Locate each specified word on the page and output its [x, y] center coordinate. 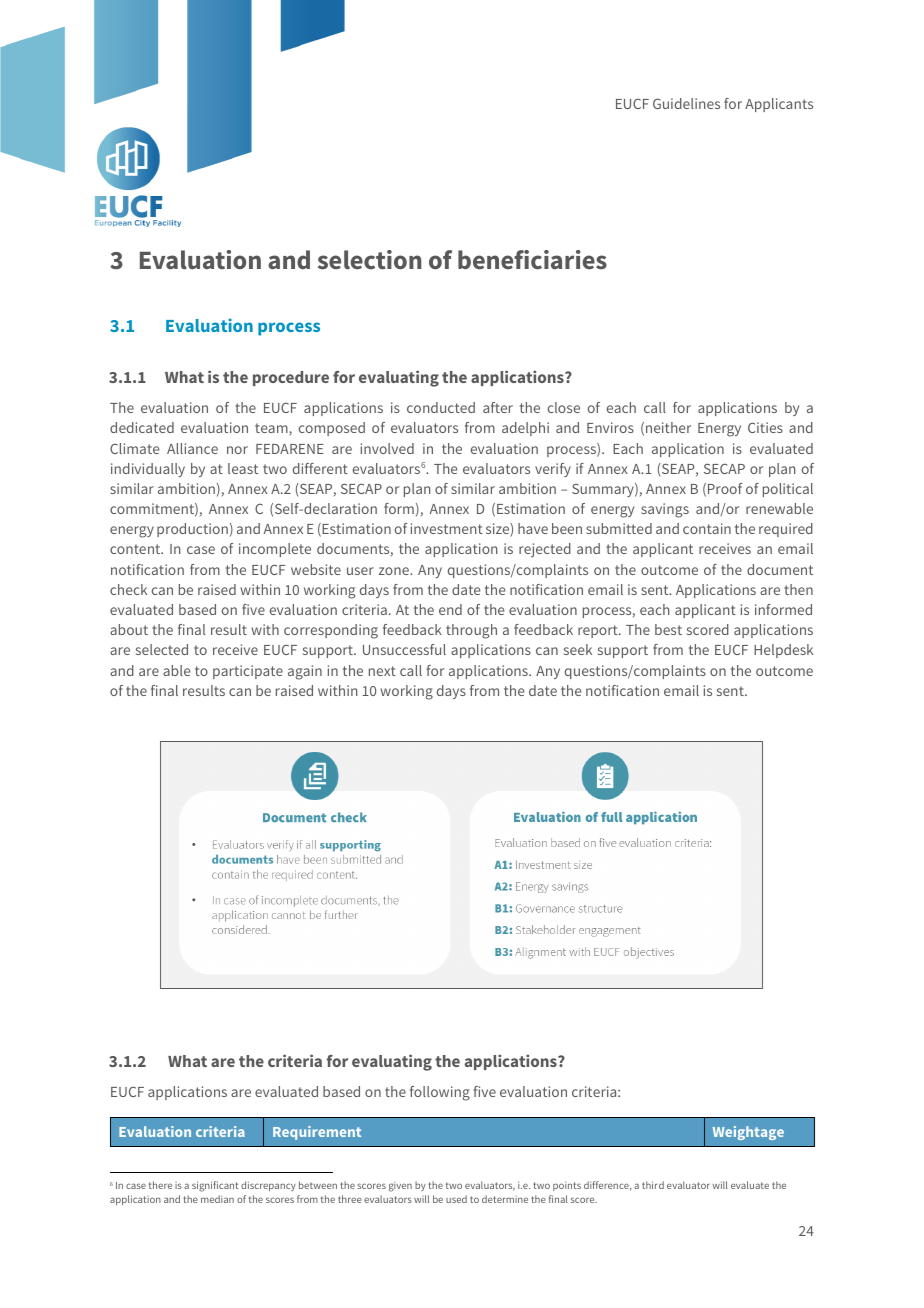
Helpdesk [783, 651]
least [243, 468]
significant [215, 1186]
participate [248, 672]
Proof [725, 488]
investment [447, 528]
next [382, 671]
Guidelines [686, 103]
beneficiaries [532, 260]
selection [370, 260]
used [456, 1199]
